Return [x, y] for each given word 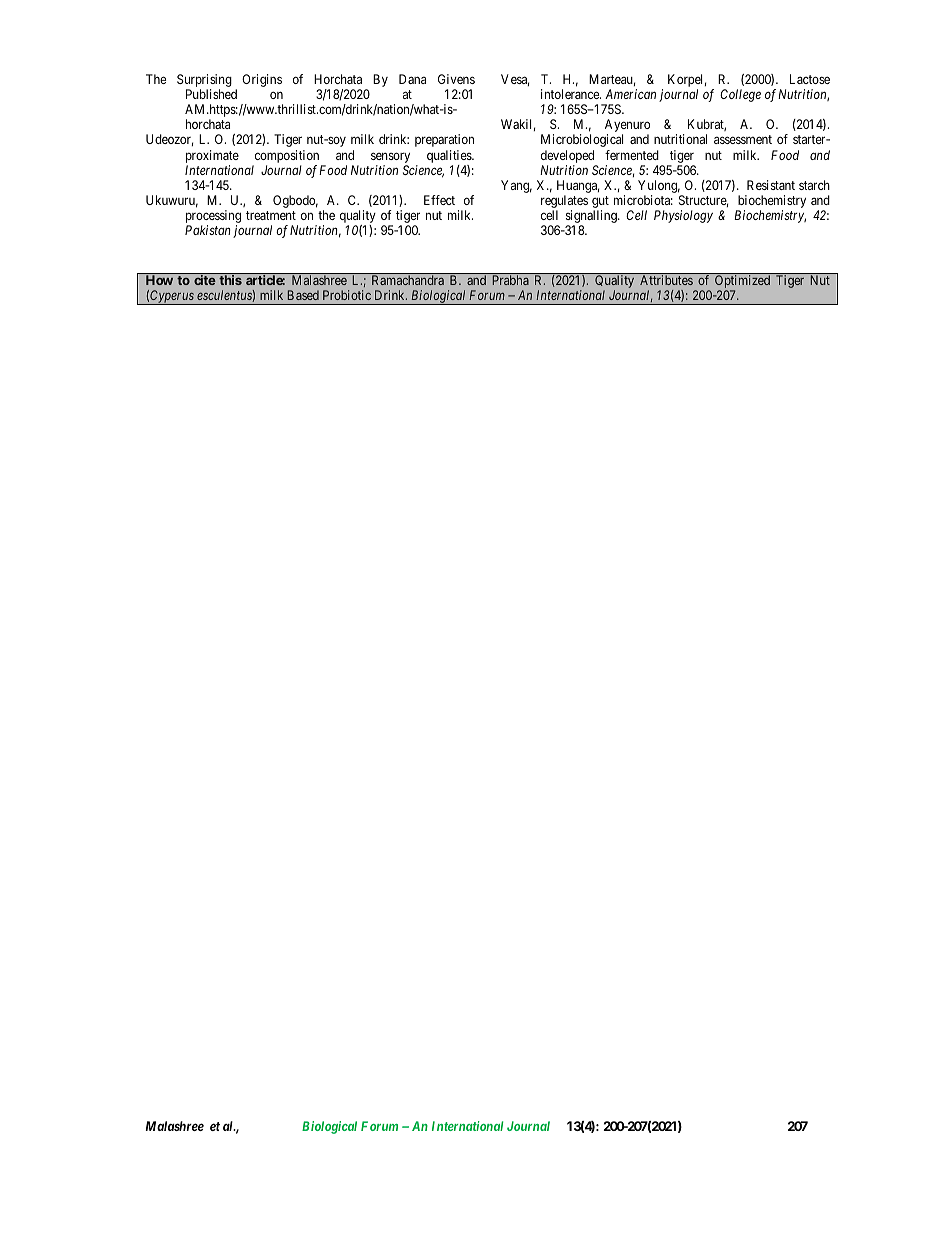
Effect [439, 200]
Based [303, 295]
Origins [262, 80]
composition [287, 156]
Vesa [515, 80]
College [740, 95]
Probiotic [347, 295]
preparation [444, 140]
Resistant [771, 185]
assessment [743, 139]
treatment [271, 215]
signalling [592, 218]
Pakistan [208, 230]
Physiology [683, 216]
